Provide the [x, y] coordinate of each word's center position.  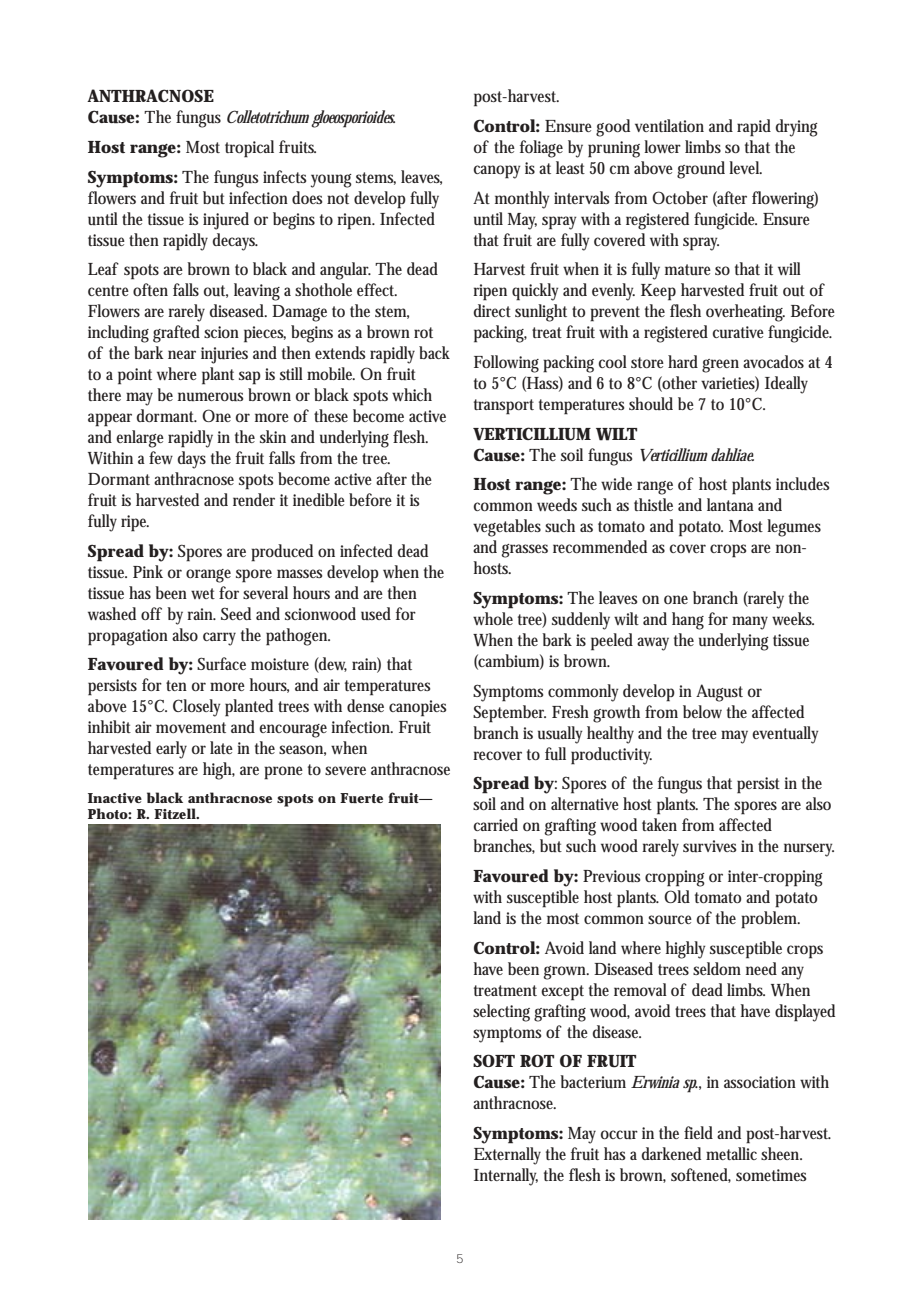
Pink [148, 571]
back [434, 352]
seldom [717, 968]
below [702, 711]
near [182, 354]
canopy [497, 172]
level [745, 167]
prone [283, 773]
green [720, 366]
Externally [507, 1156]
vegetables [507, 528]
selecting [501, 1013]
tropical [249, 149]
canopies [417, 708]
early [171, 750]
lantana [730, 504]
